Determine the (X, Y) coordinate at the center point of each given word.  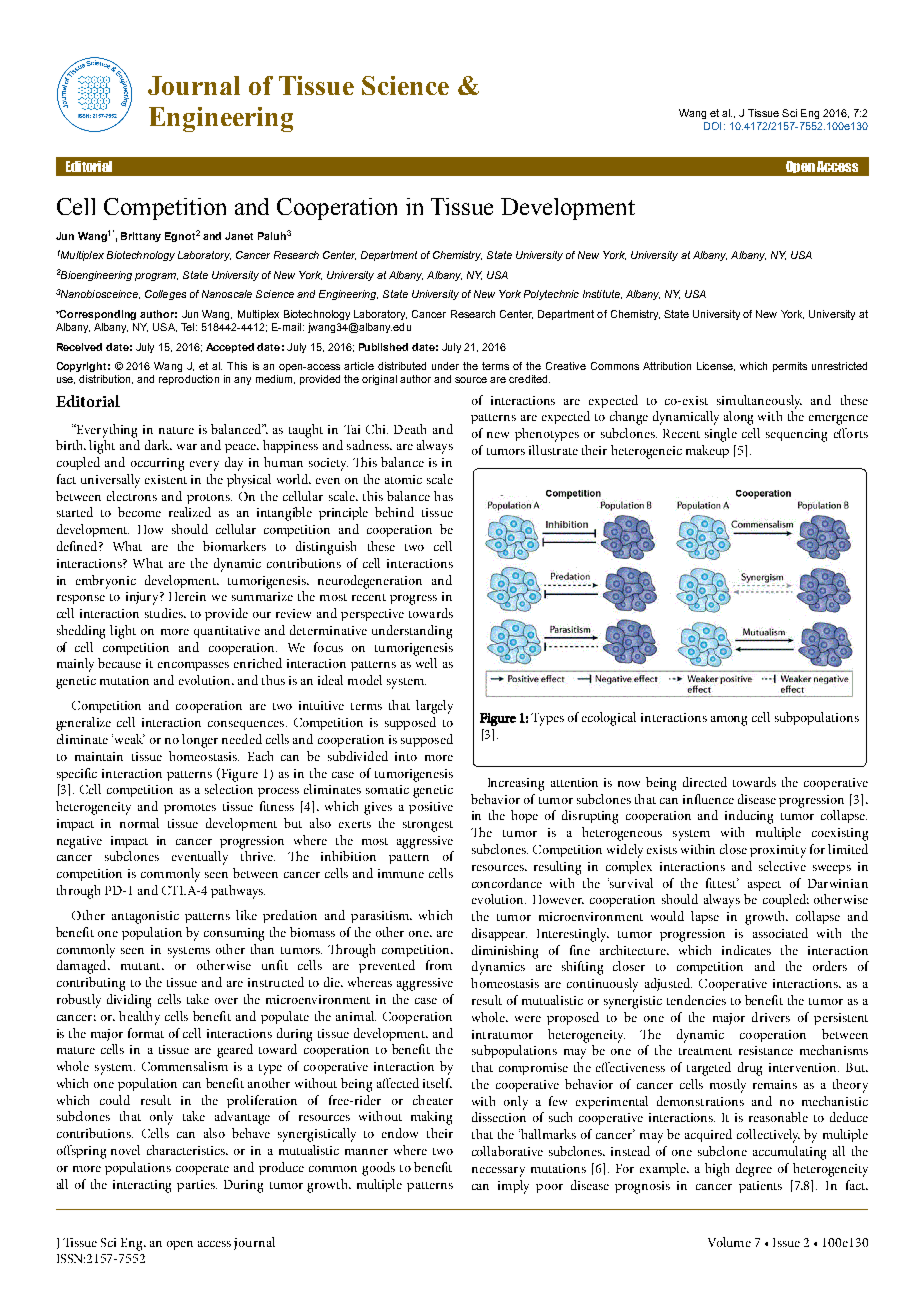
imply (513, 1187)
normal (139, 823)
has (443, 496)
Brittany (141, 237)
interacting (142, 1186)
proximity (778, 851)
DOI (712, 126)
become (139, 512)
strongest (428, 826)
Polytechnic (551, 295)
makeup (707, 451)
